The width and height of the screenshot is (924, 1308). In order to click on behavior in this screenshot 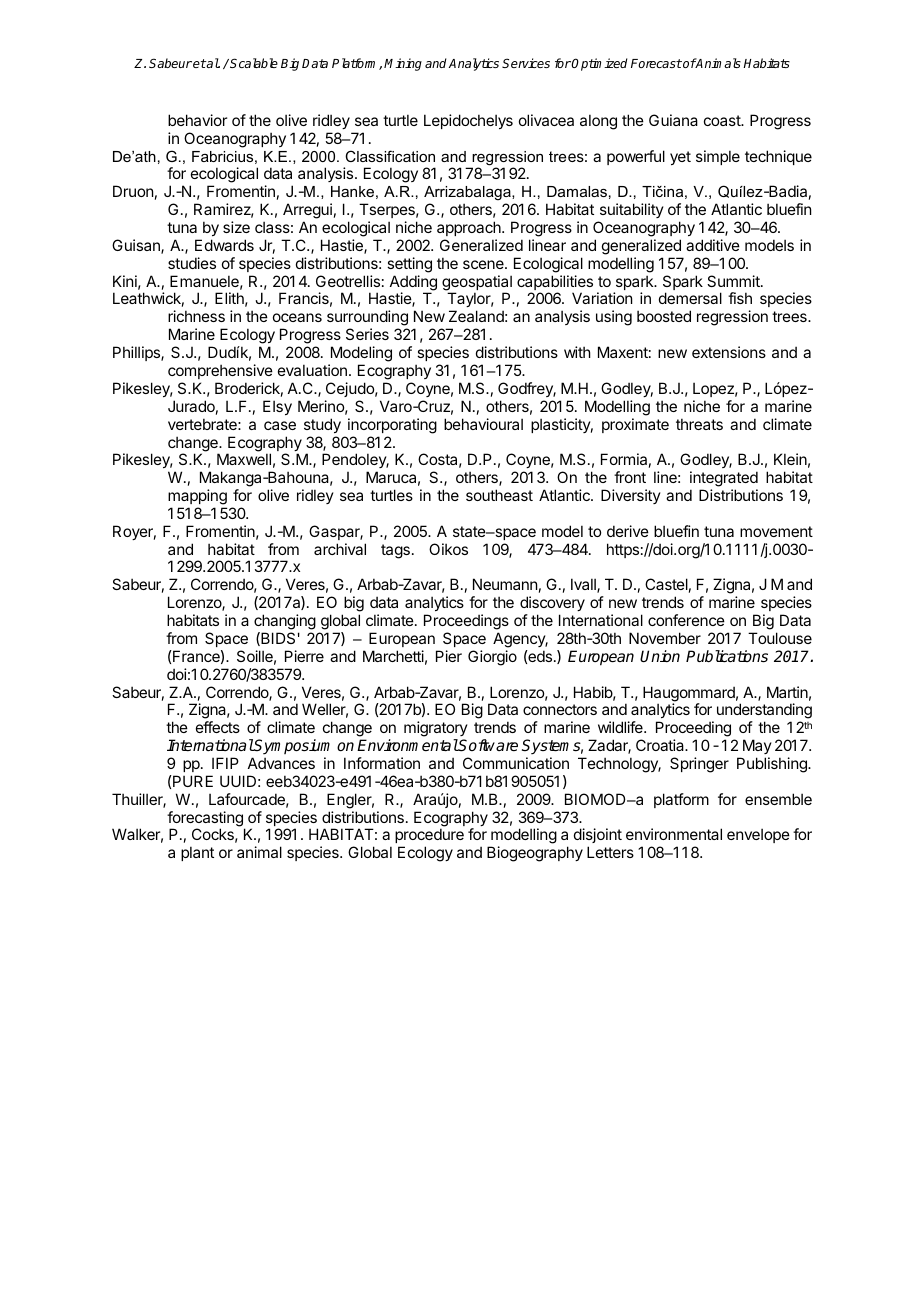, I will do `click(197, 120)`.
